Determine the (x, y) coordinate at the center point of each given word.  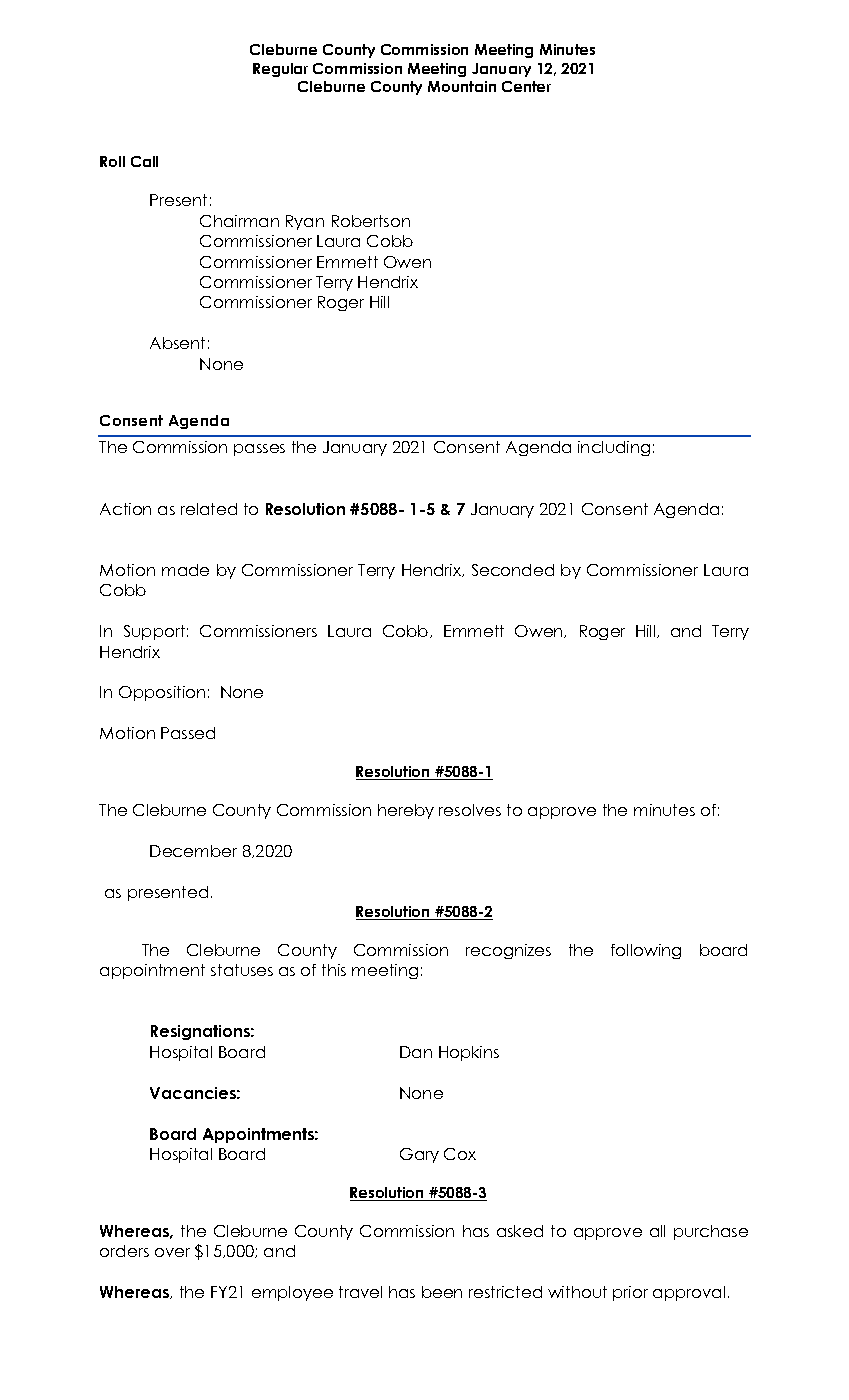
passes (259, 450)
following (646, 951)
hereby (406, 811)
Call (144, 161)
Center (526, 86)
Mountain (462, 86)
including (614, 448)
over (172, 1252)
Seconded (513, 570)
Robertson (371, 221)
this (334, 970)
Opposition (162, 693)
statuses (242, 970)
